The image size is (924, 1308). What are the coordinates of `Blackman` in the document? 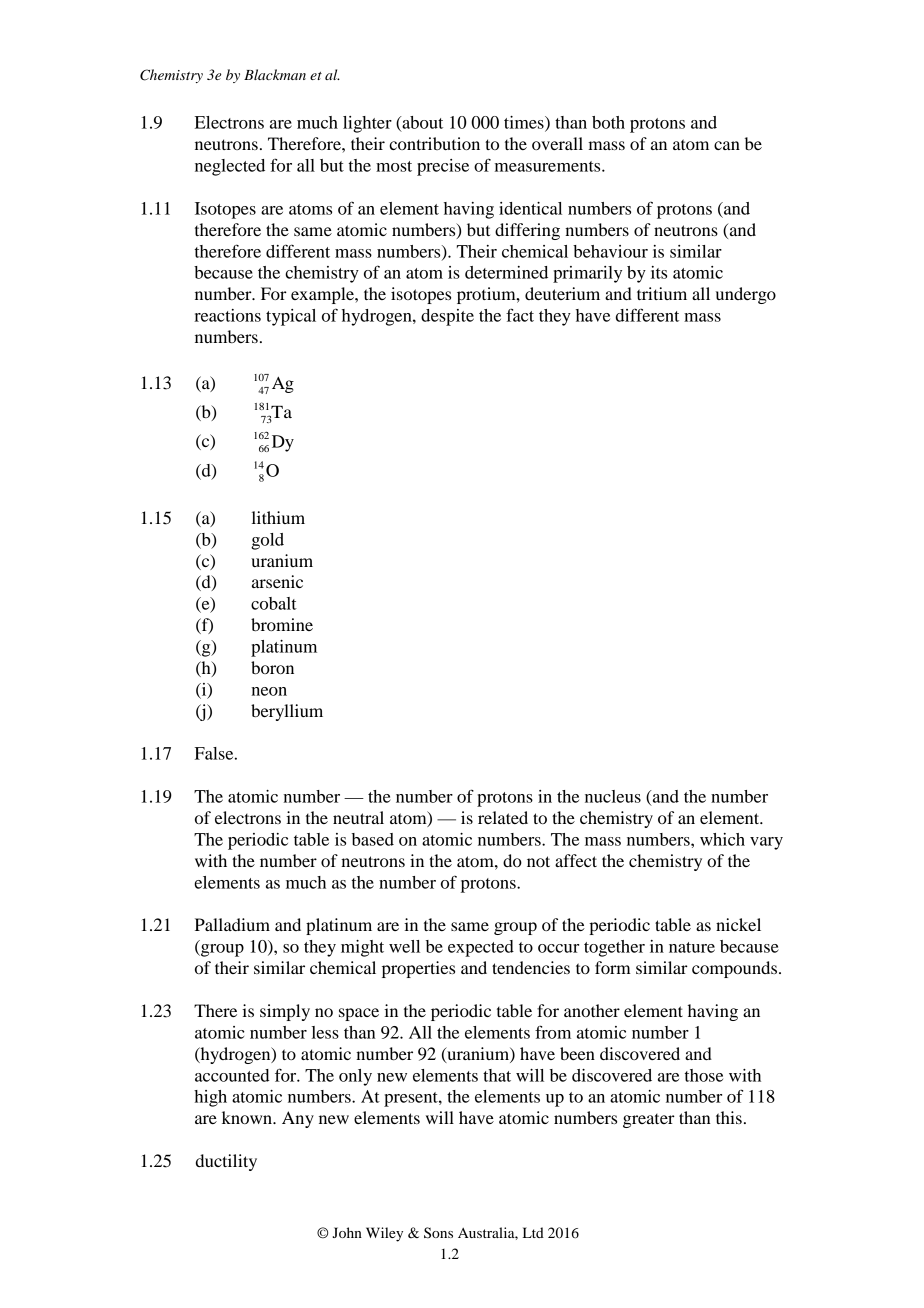 It's located at (275, 74).
